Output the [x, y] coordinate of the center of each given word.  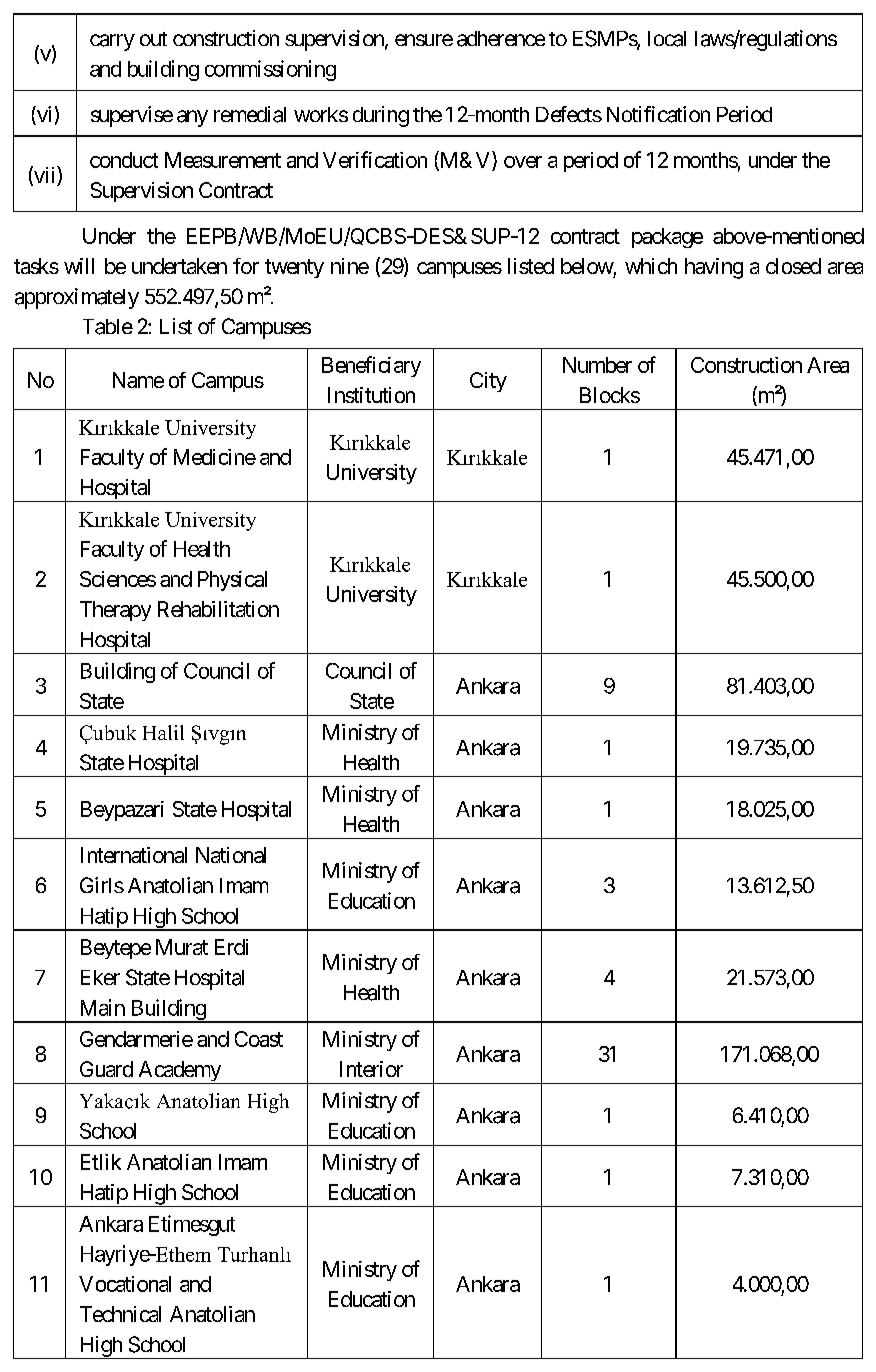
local [667, 39]
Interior [371, 1069]
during [381, 116]
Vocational [125, 1284]
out [153, 39]
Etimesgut [192, 1225]
